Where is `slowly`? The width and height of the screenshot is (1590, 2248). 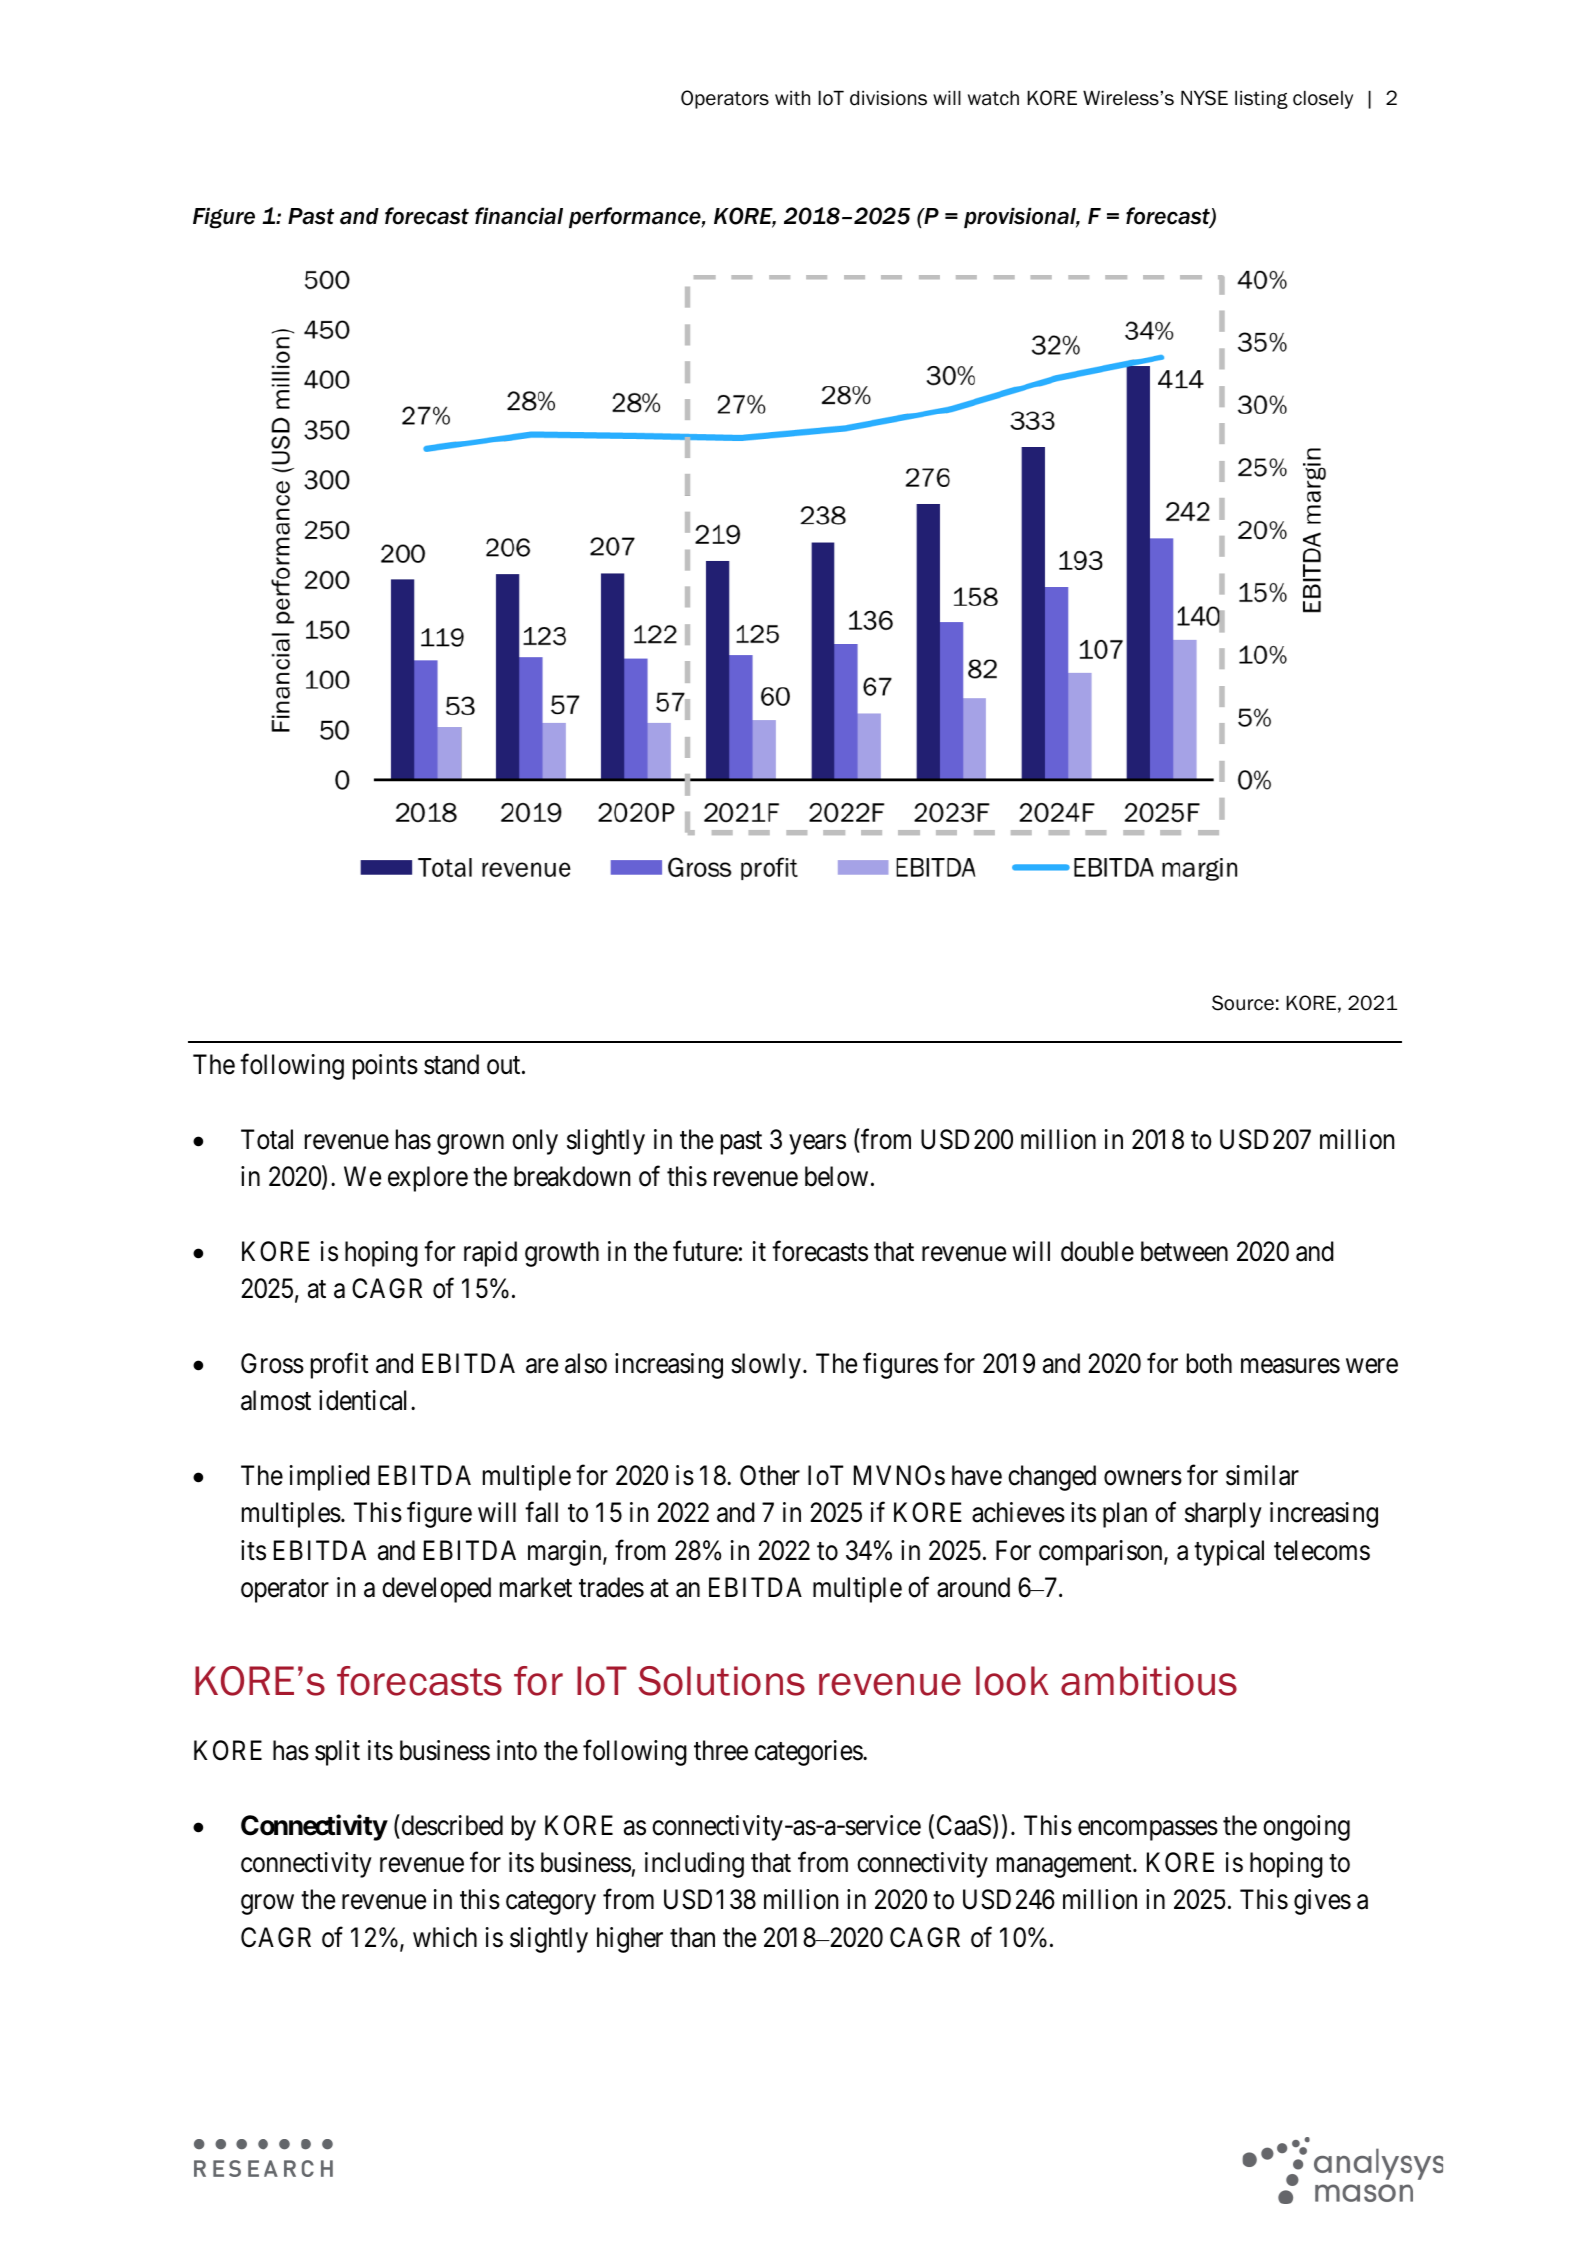 slowly is located at coordinates (766, 1366).
